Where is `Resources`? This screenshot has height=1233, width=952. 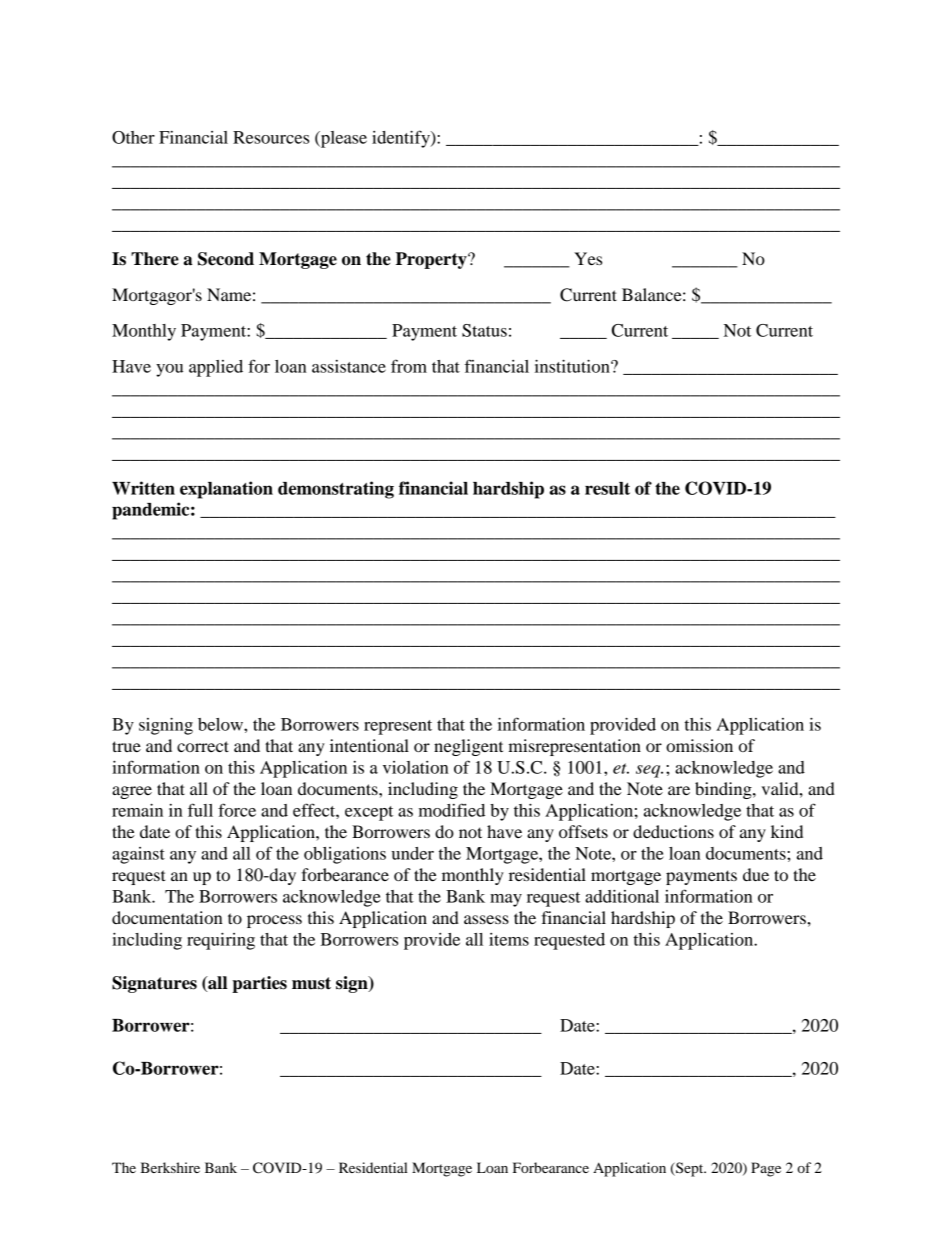 Resources is located at coordinates (271, 137).
